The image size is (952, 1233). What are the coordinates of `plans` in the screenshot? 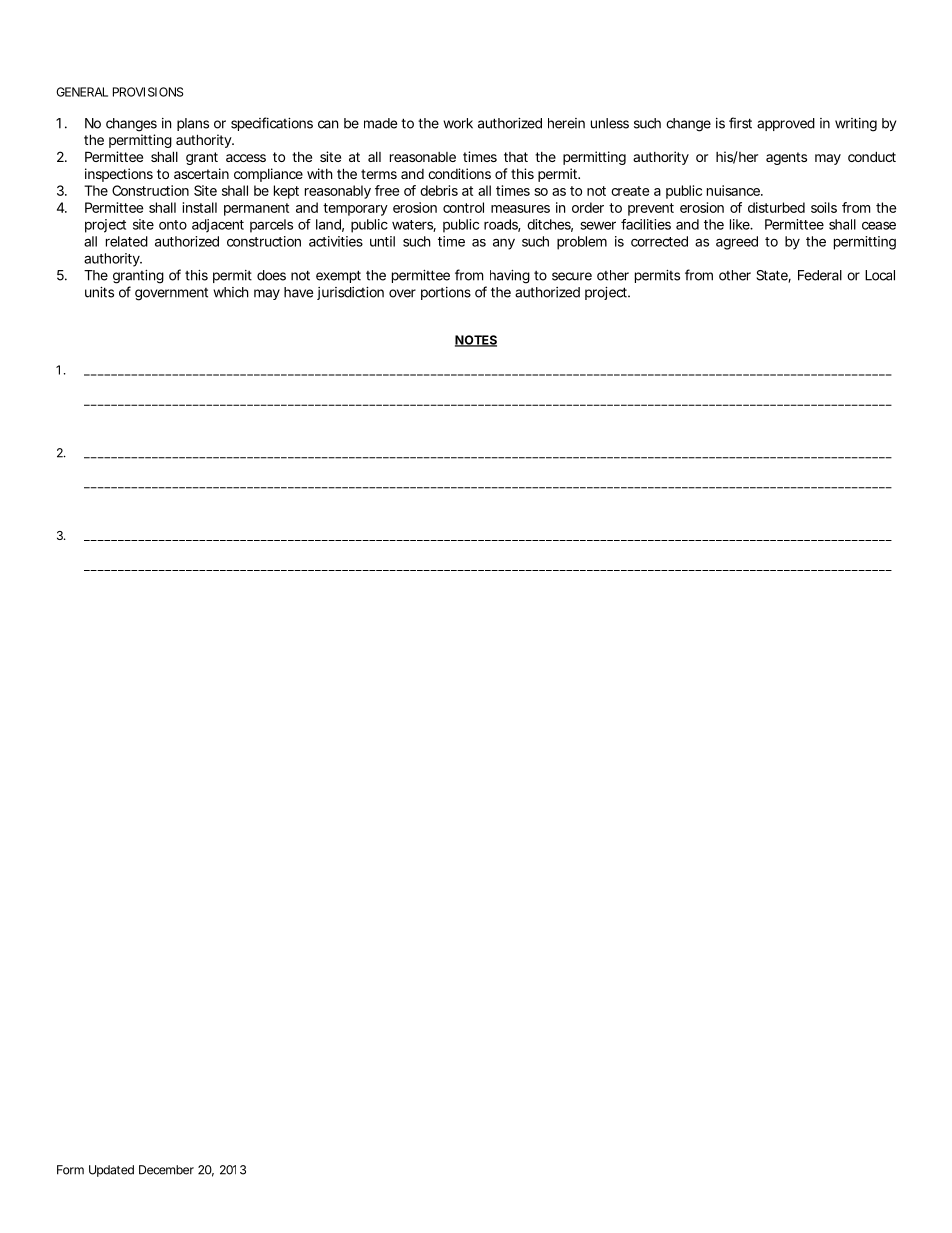 It's located at (193, 124).
